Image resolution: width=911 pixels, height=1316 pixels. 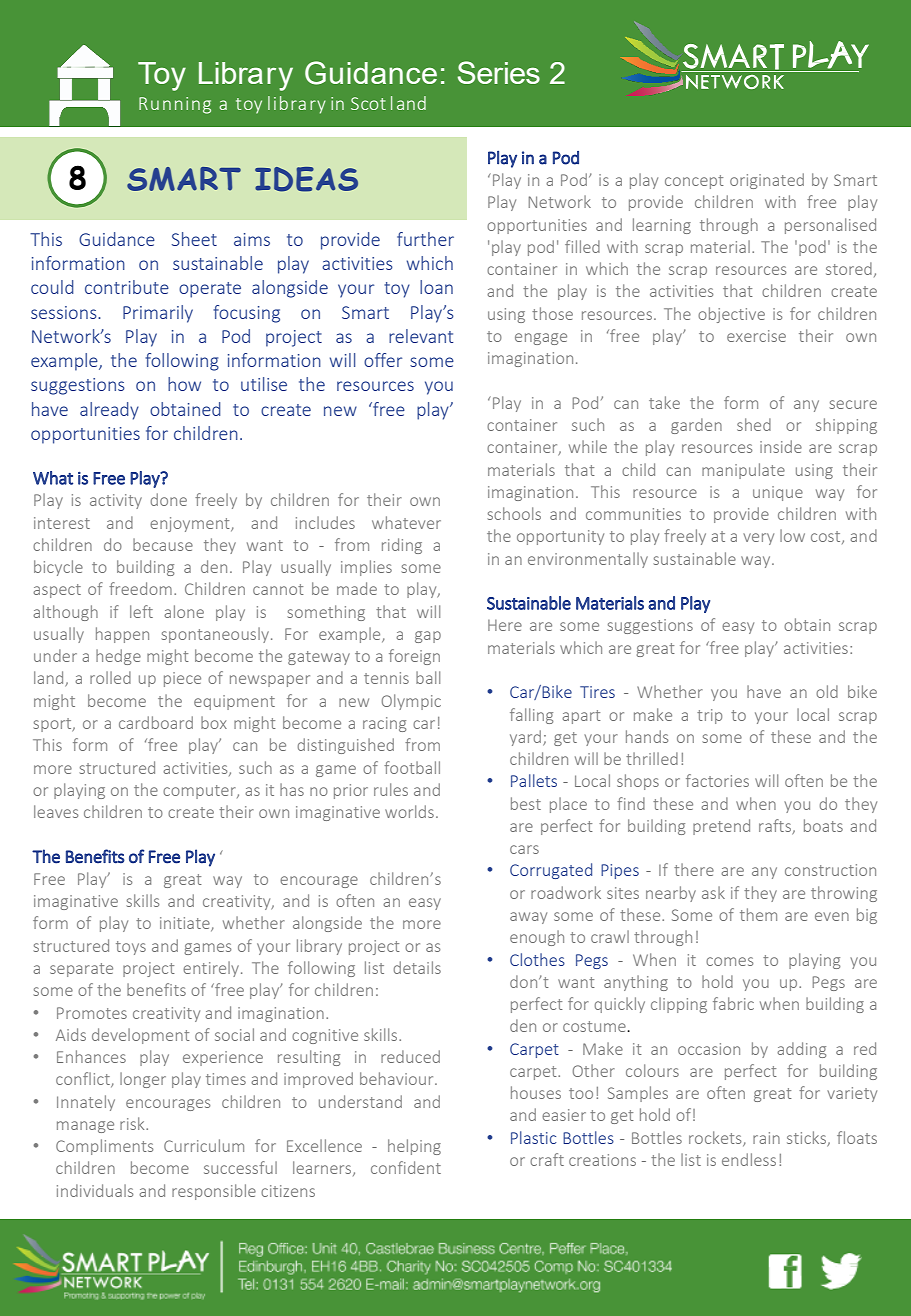 I want to click on gap, so click(x=428, y=637).
